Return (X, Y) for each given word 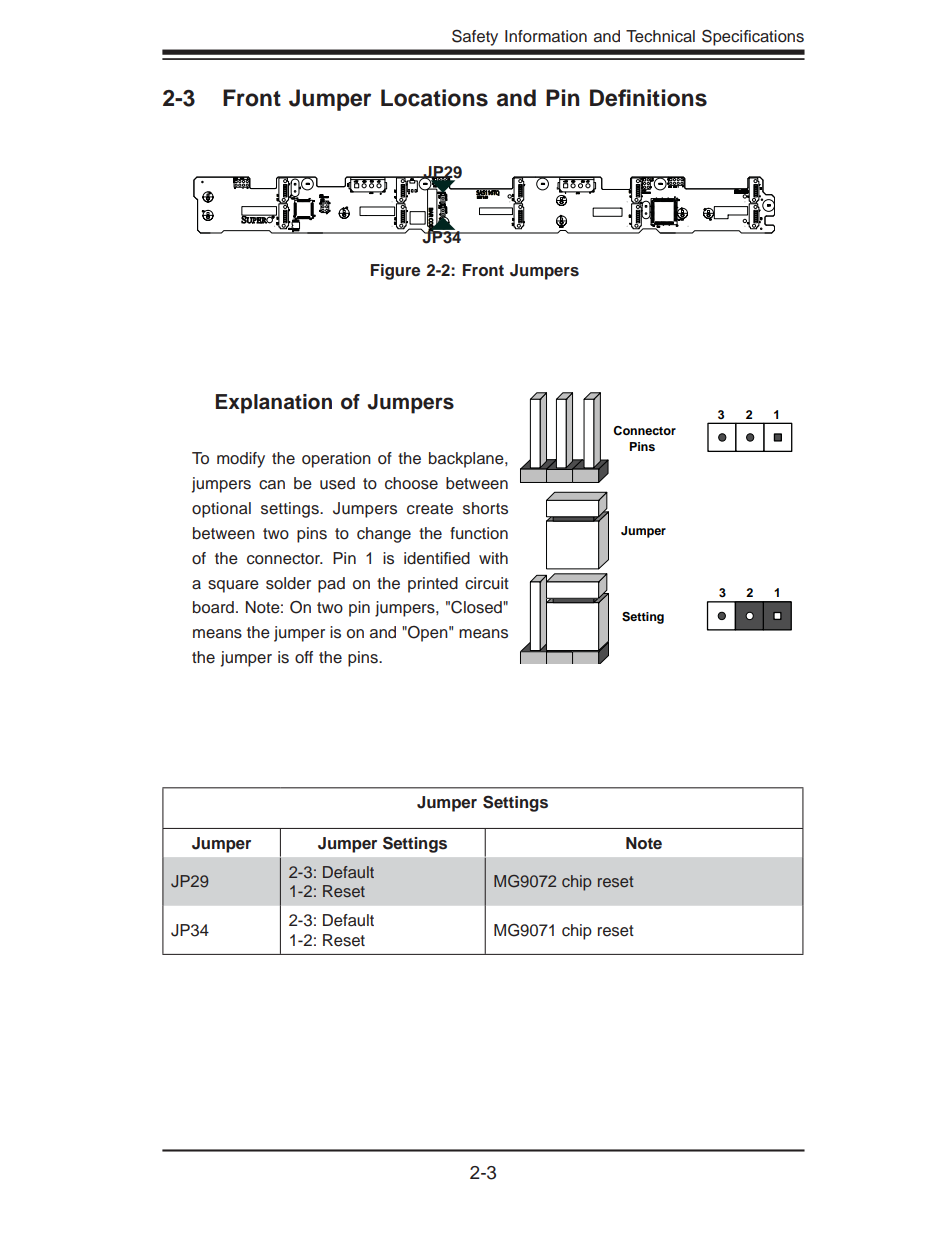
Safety (475, 37)
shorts (485, 508)
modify (241, 460)
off (304, 657)
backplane (467, 460)
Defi (610, 98)
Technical (660, 36)
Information (546, 36)
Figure (395, 272)
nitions (670, 98)
